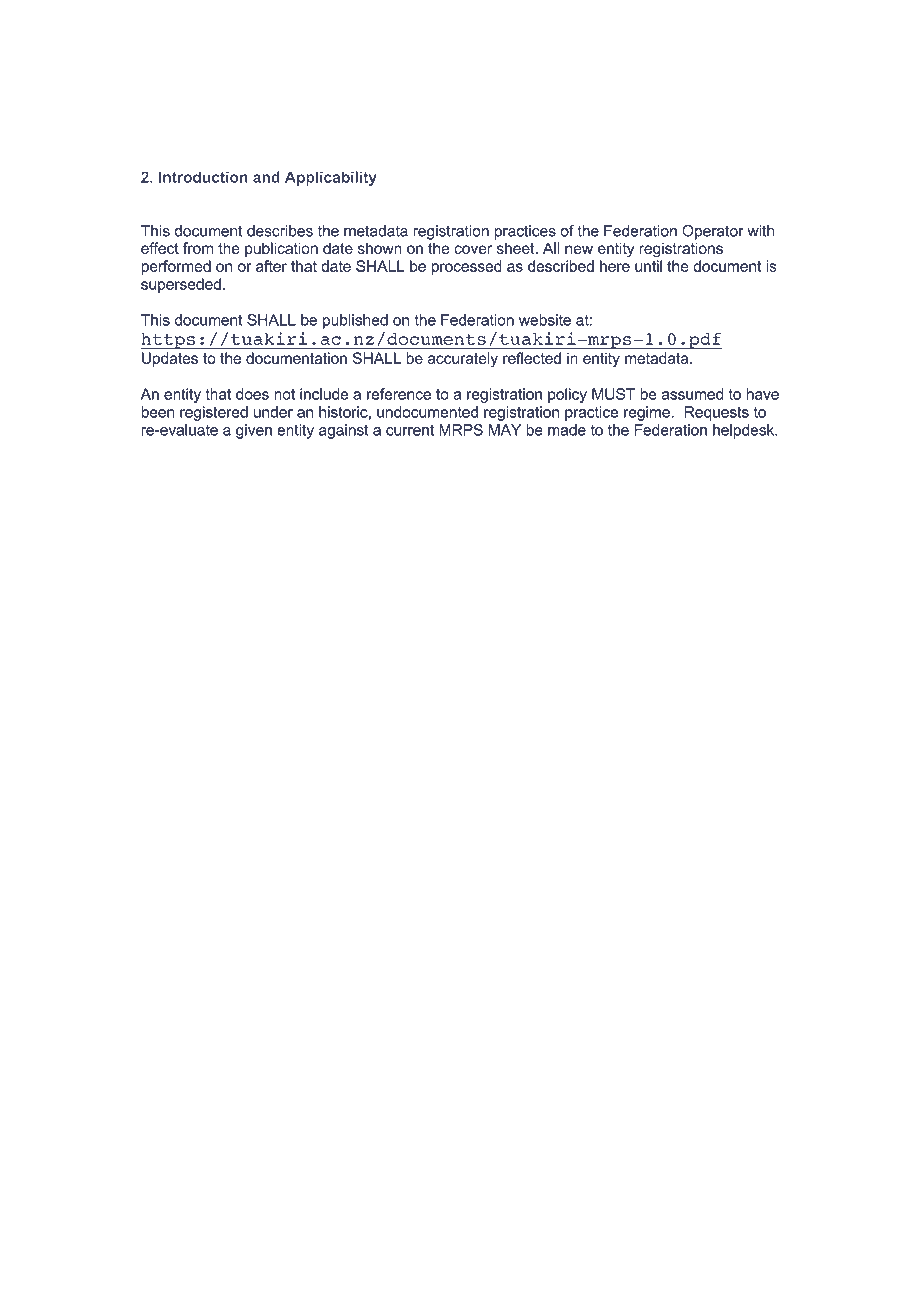 Image resolution: width=924 pixels, height=1308 pixels. What do you see at coordinates (545, 320) in the screenshot?
I see `website` at bounding box center [545, 320].
